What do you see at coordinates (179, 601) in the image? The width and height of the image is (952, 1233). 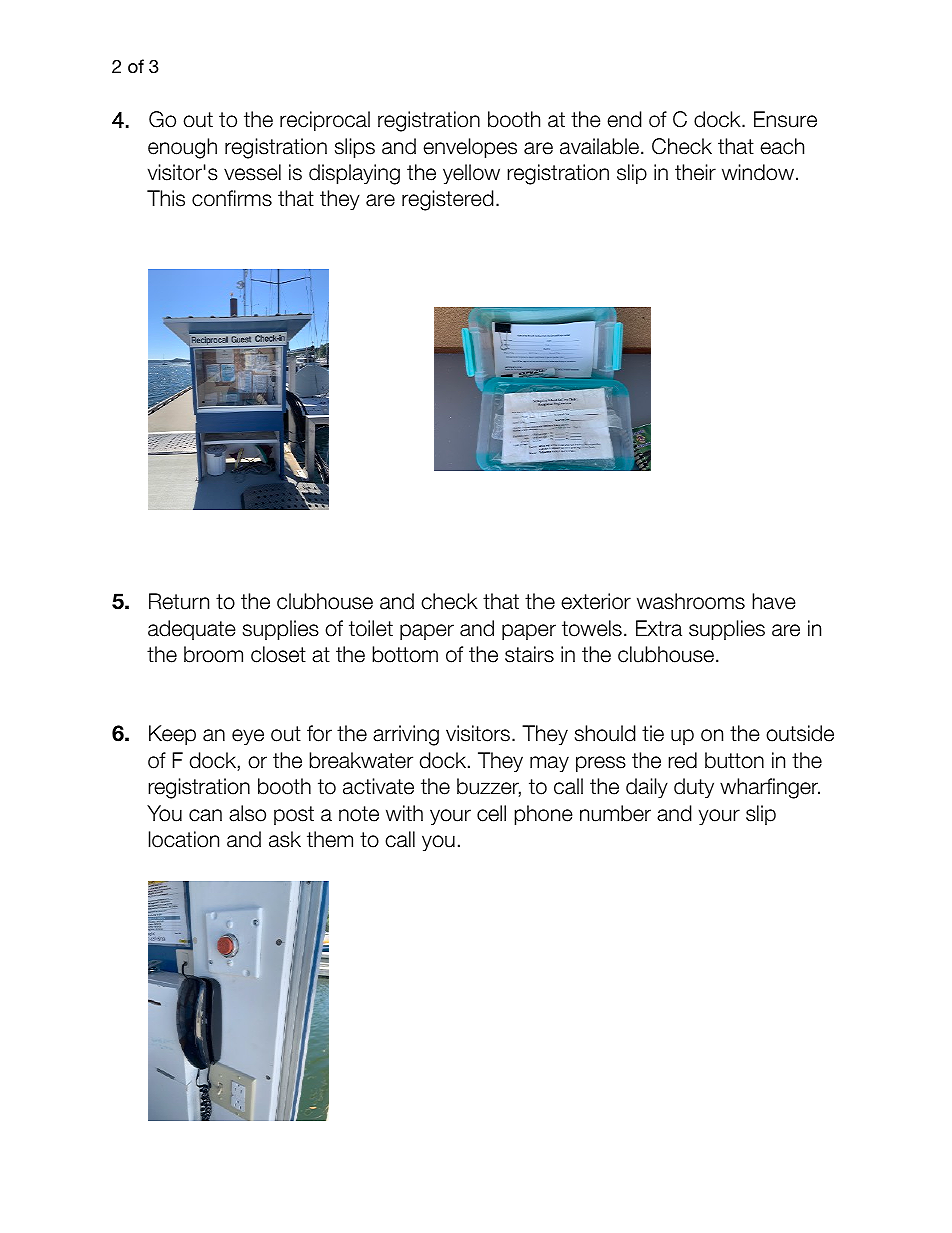 I see `Return` at bounding box center [179, 601].
